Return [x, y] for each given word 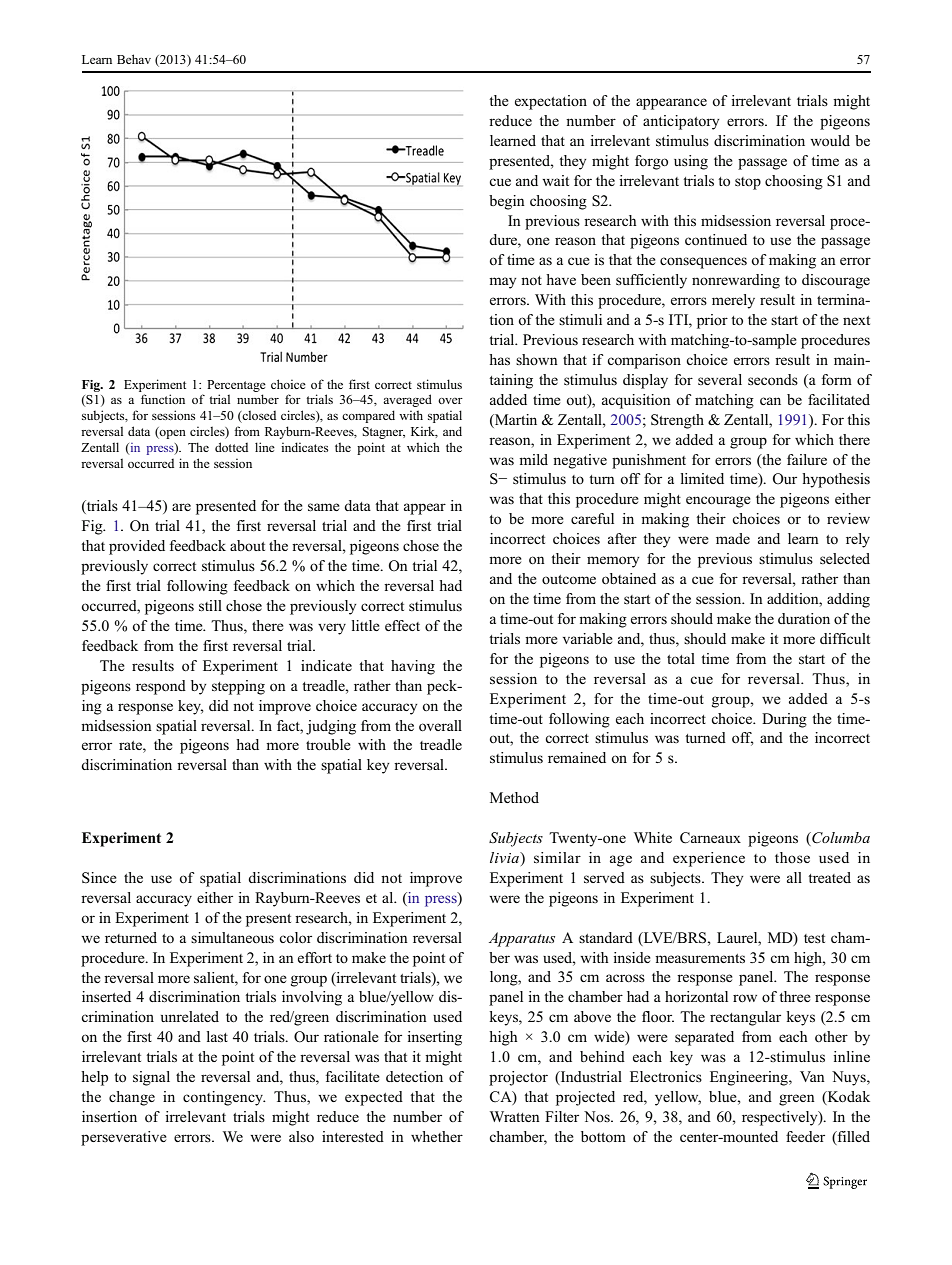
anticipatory [681, 122]
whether [437, 1136]
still [210, 606]
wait [555, 180]
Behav [134, 59]
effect [402, 625]
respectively [781, 1118]
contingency [224, 1098]
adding [848, 600]
